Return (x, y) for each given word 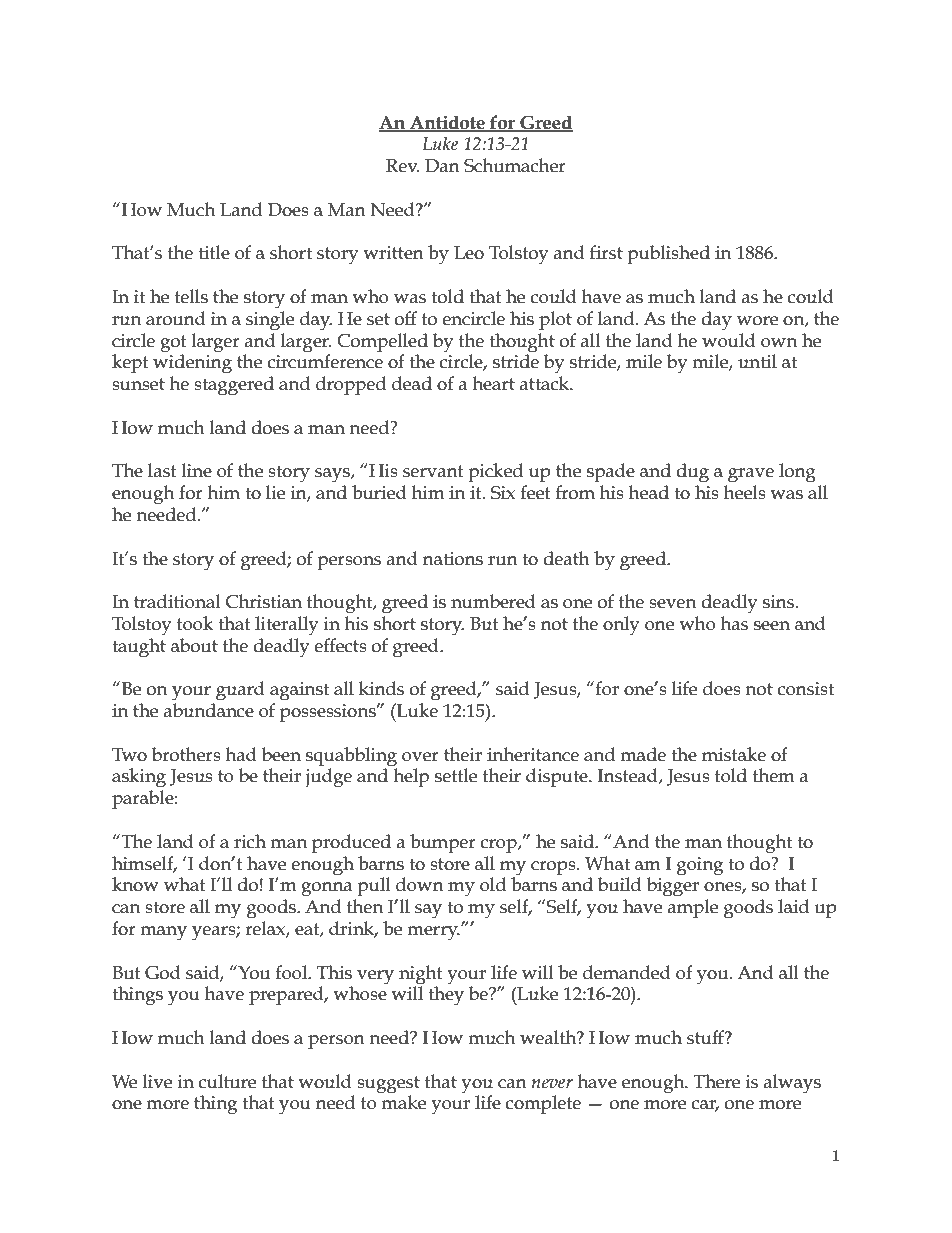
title (214, 252)
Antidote (447, 123)
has (734, 623)
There (716, 1081)
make (403, 1101)
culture (227, 1081)
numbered (493, 601)
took (195, 623)
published (668, 254)
